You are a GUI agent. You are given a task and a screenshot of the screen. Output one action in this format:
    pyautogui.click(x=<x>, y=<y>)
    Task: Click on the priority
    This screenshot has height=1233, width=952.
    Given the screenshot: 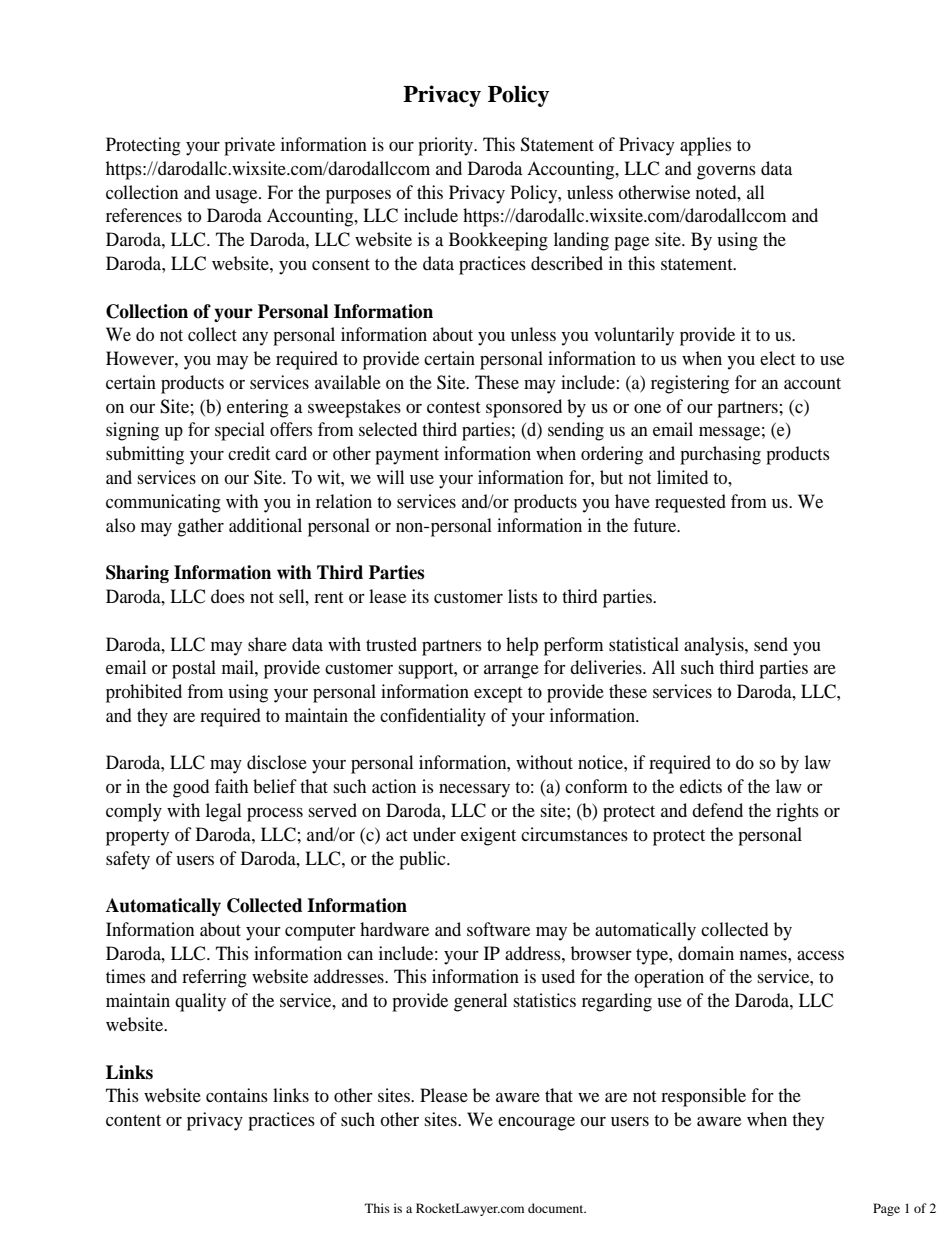 What is the action you would take?
    pyautogui.click(x=446, y=146)
